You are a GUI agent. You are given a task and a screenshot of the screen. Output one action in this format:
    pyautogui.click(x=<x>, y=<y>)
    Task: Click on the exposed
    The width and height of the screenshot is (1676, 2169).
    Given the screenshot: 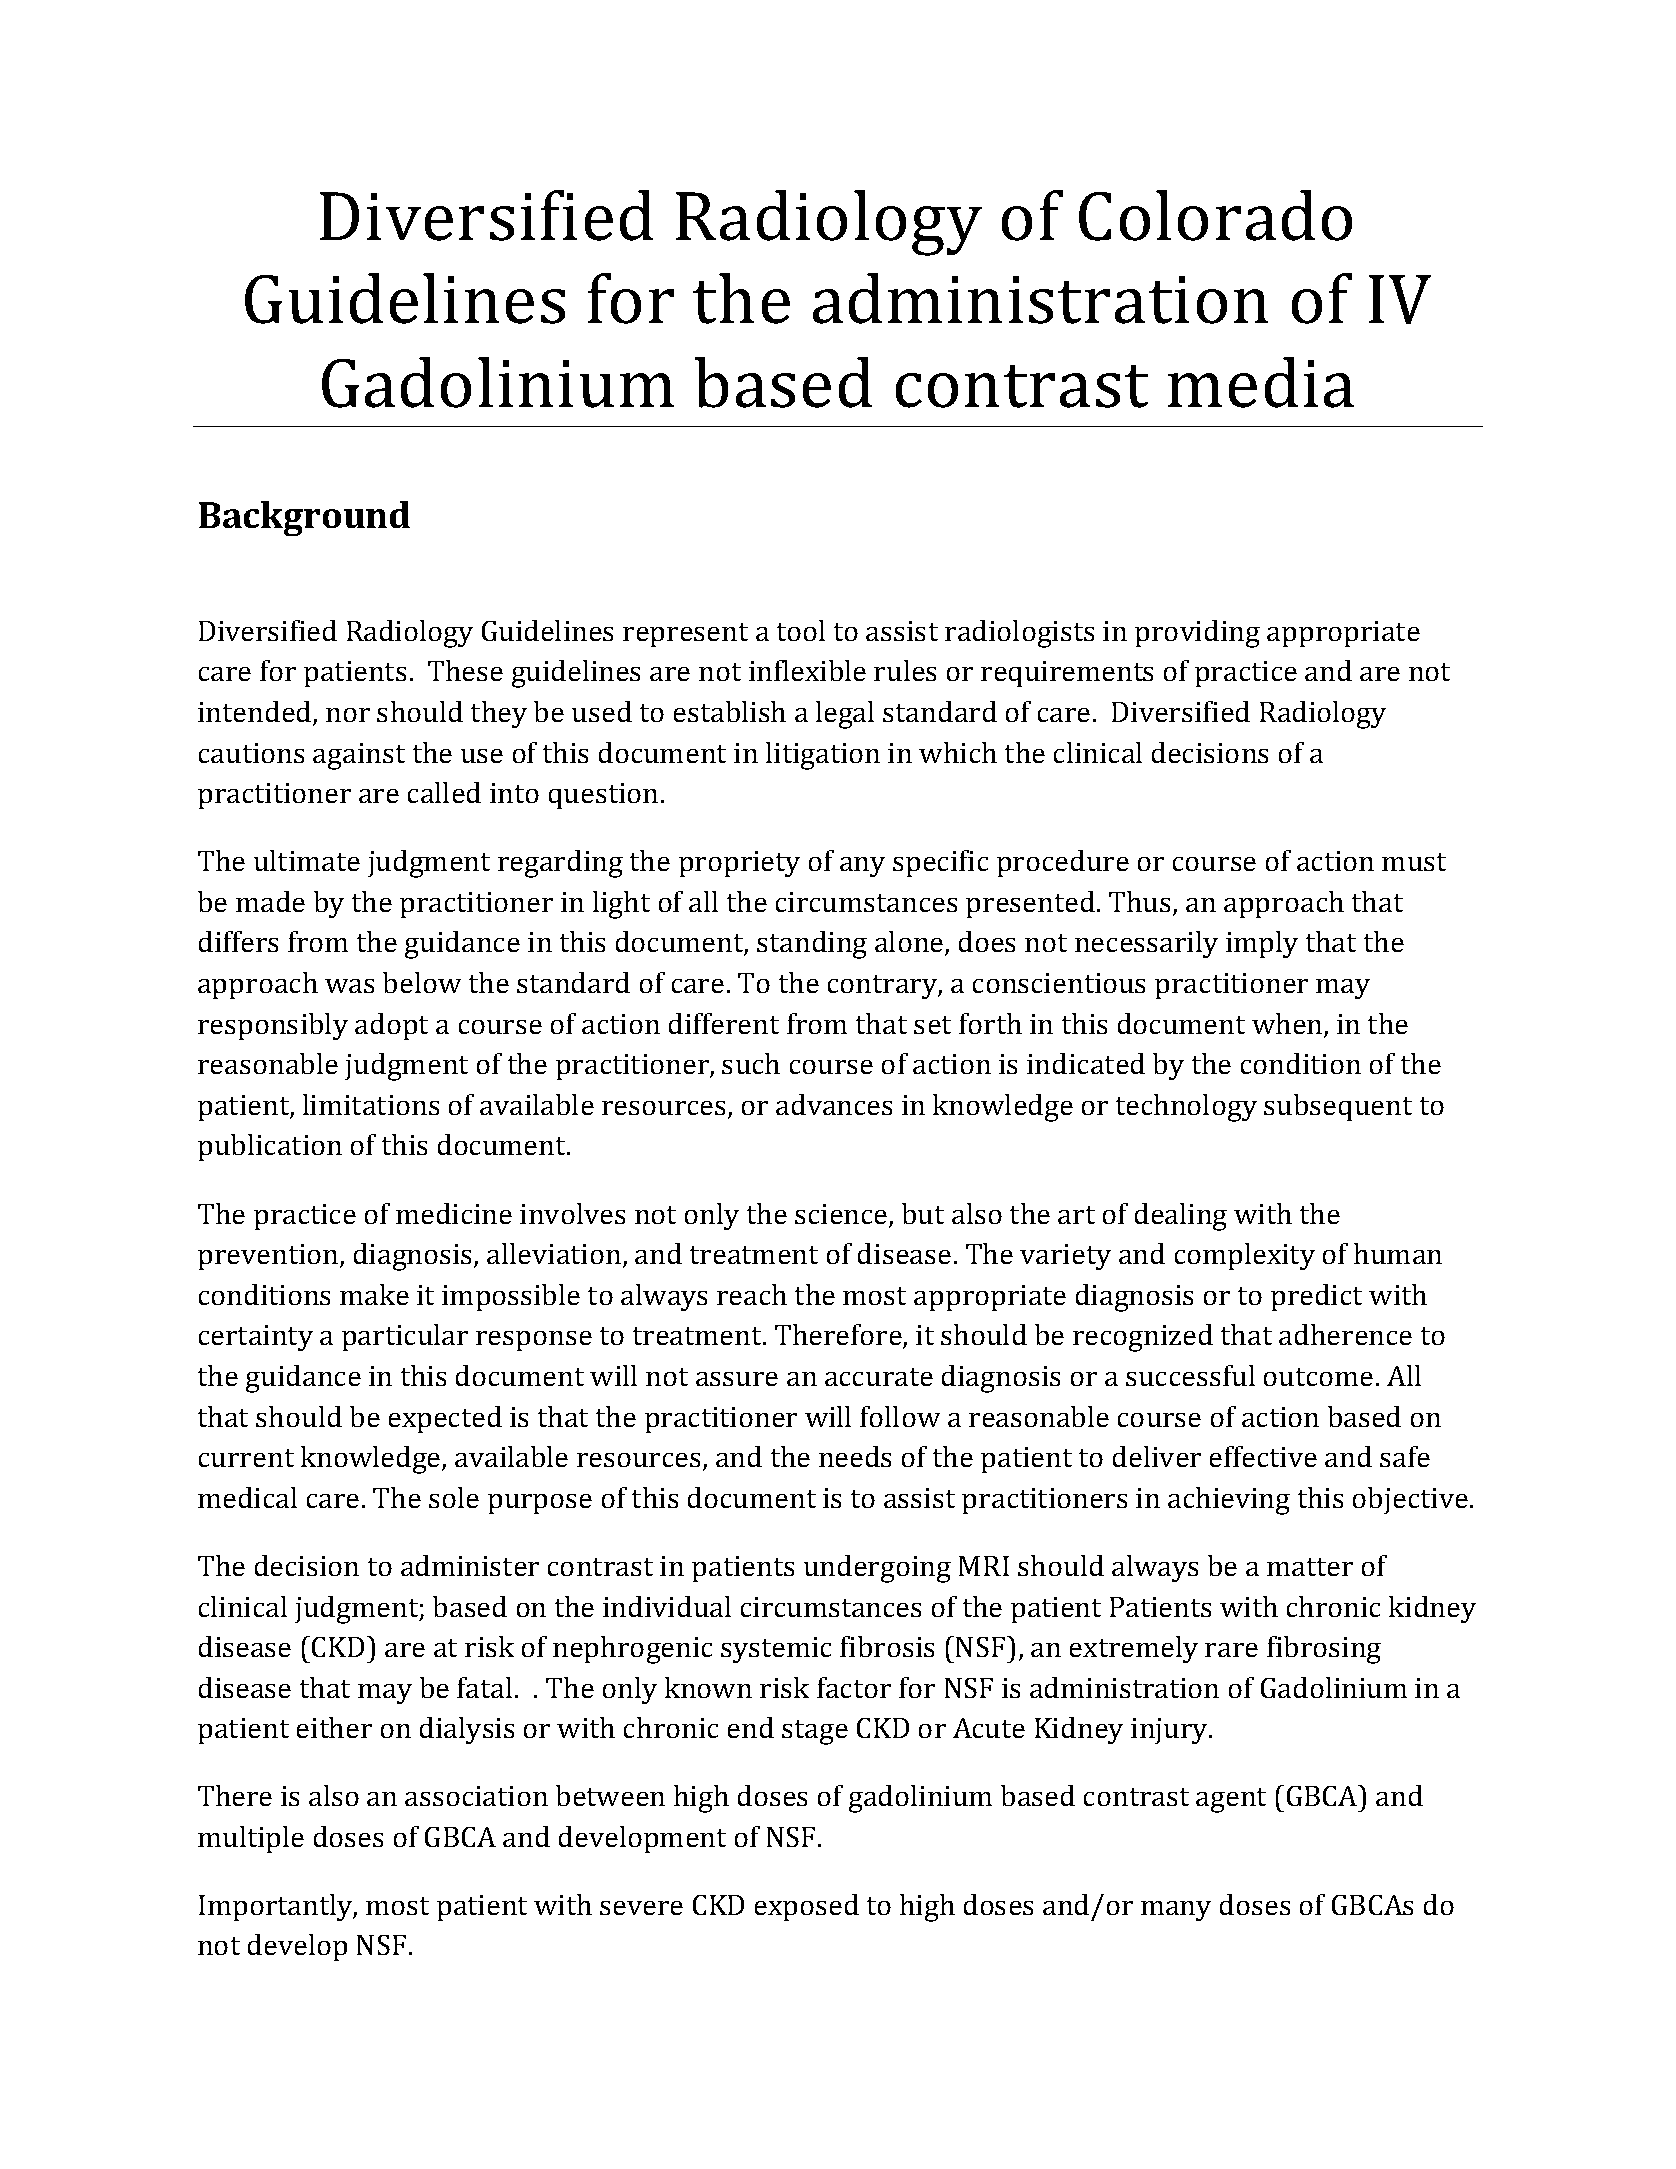 What is the action you would take?
    pyautogui.click(x=807, y=1907)
